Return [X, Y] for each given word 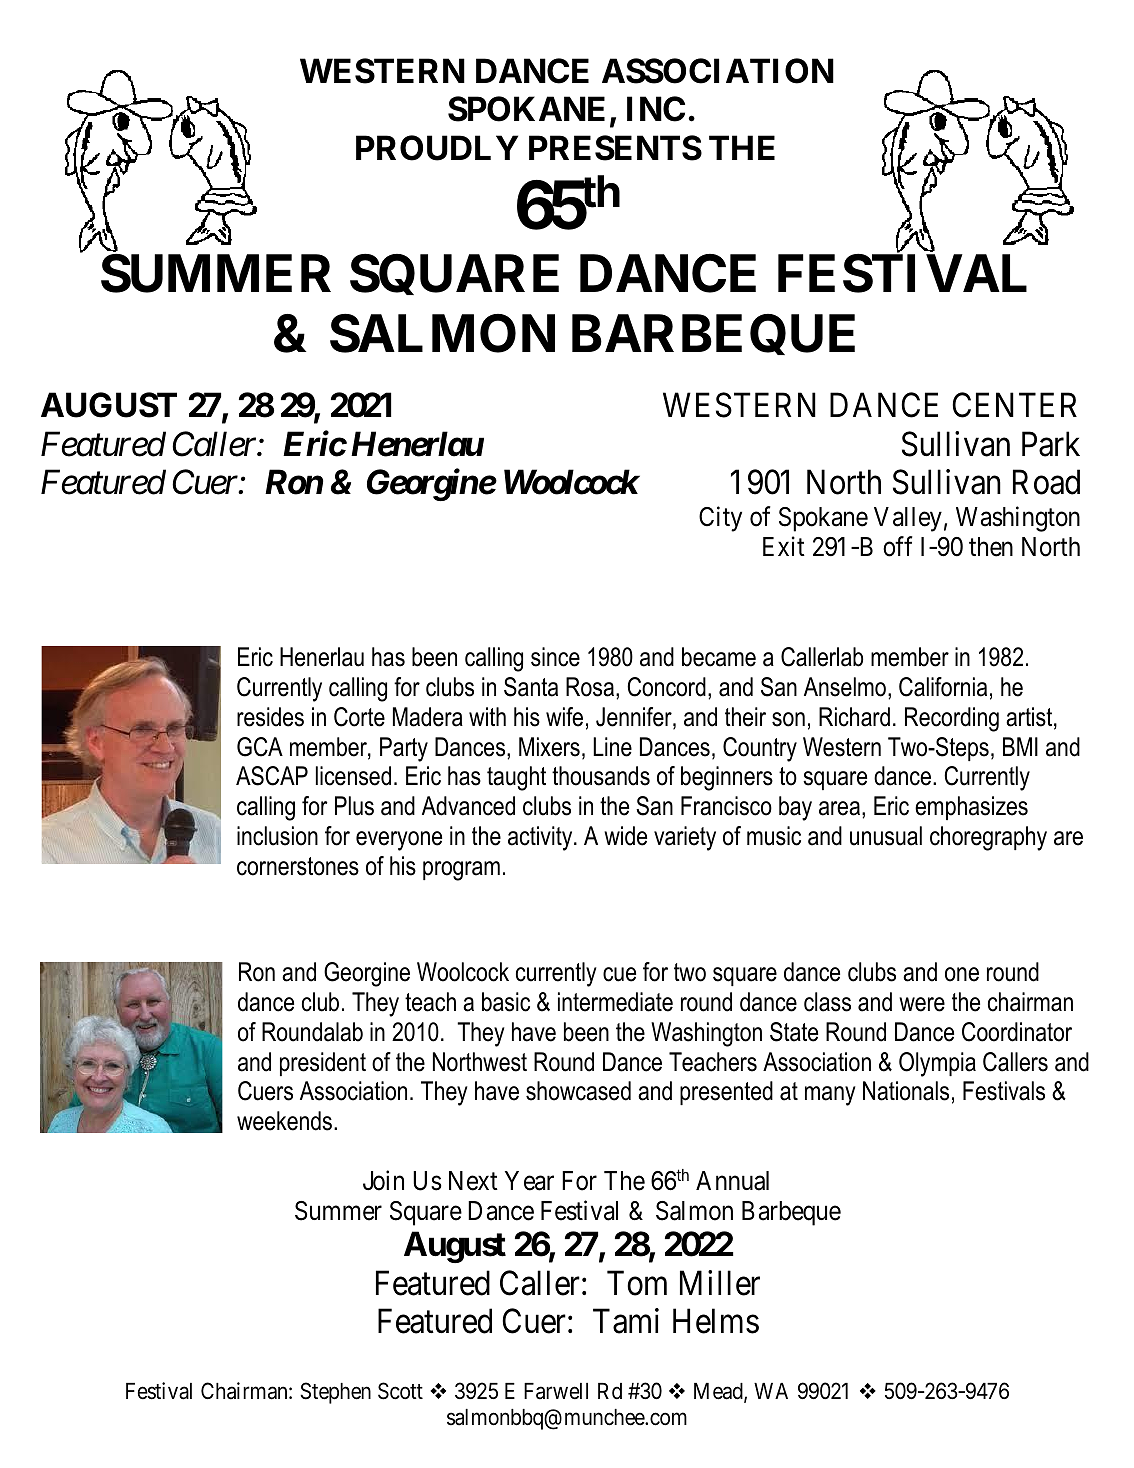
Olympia [937, 1064]
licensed [353, 776]
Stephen [335, 1393]
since [555, 657]
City [720, 519]
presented [726, 1093]
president [323, 1064]
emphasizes [971, 808]
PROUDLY [437, 148]
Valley [908, 519]
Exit [784, 546]
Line [612, 747]
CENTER [1014, 405]
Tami [626, 1321]
